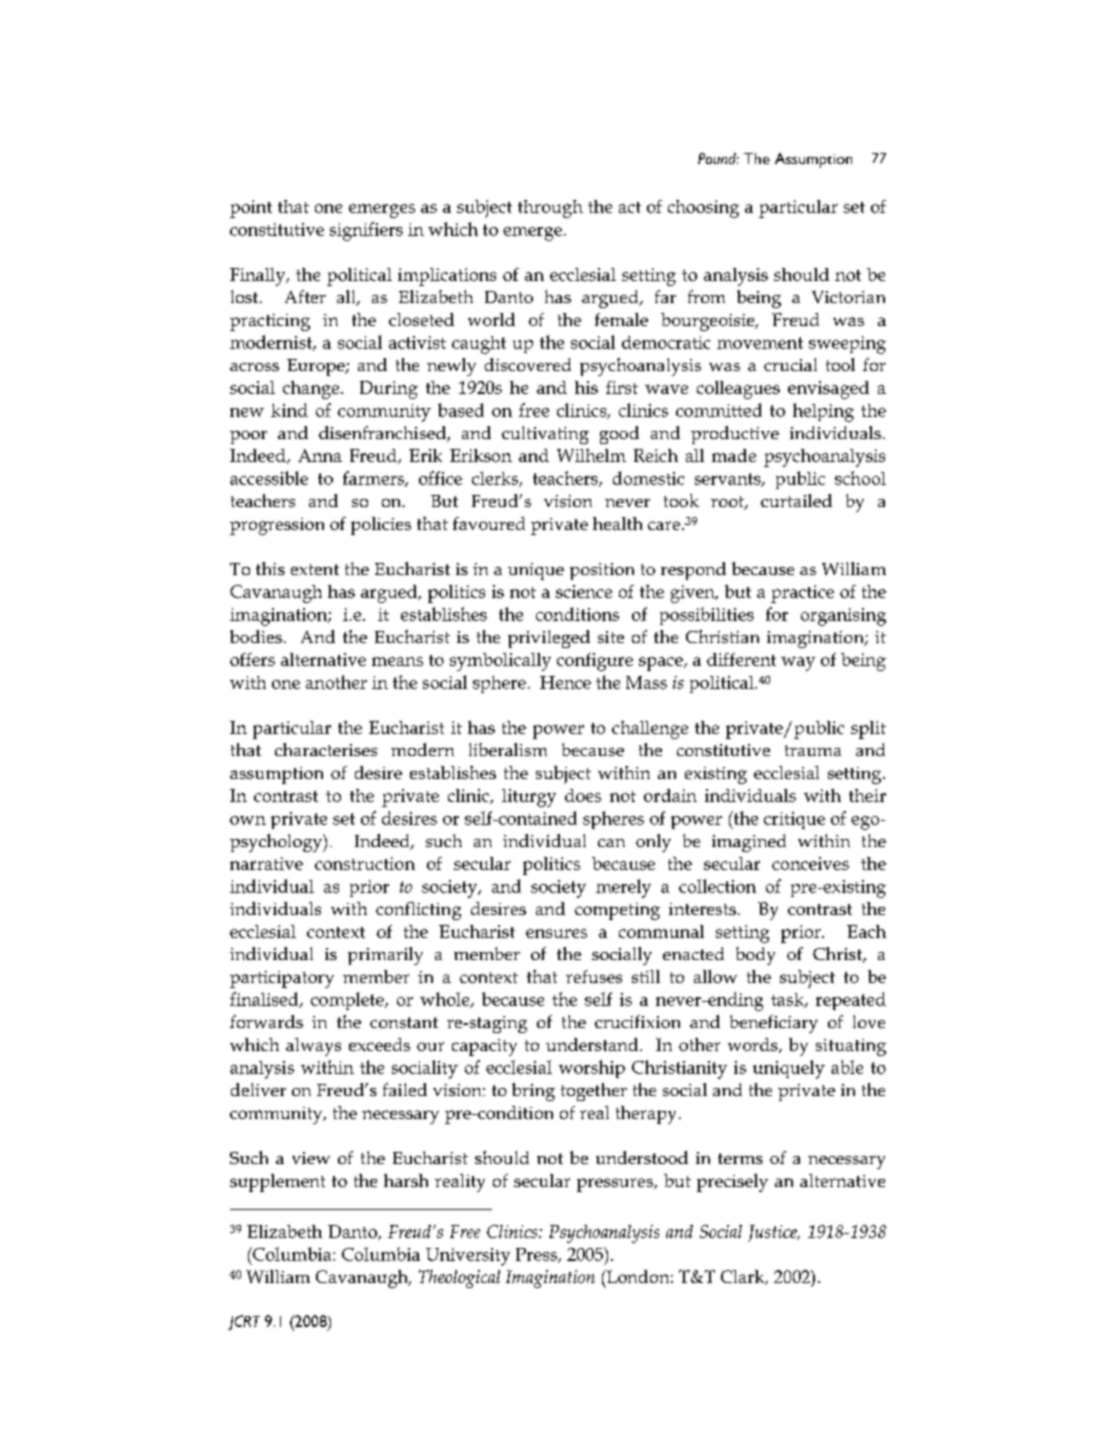 The width and height of the screenshot is (1116, 1444). I want to click on supplement, so click(277, 1183).
